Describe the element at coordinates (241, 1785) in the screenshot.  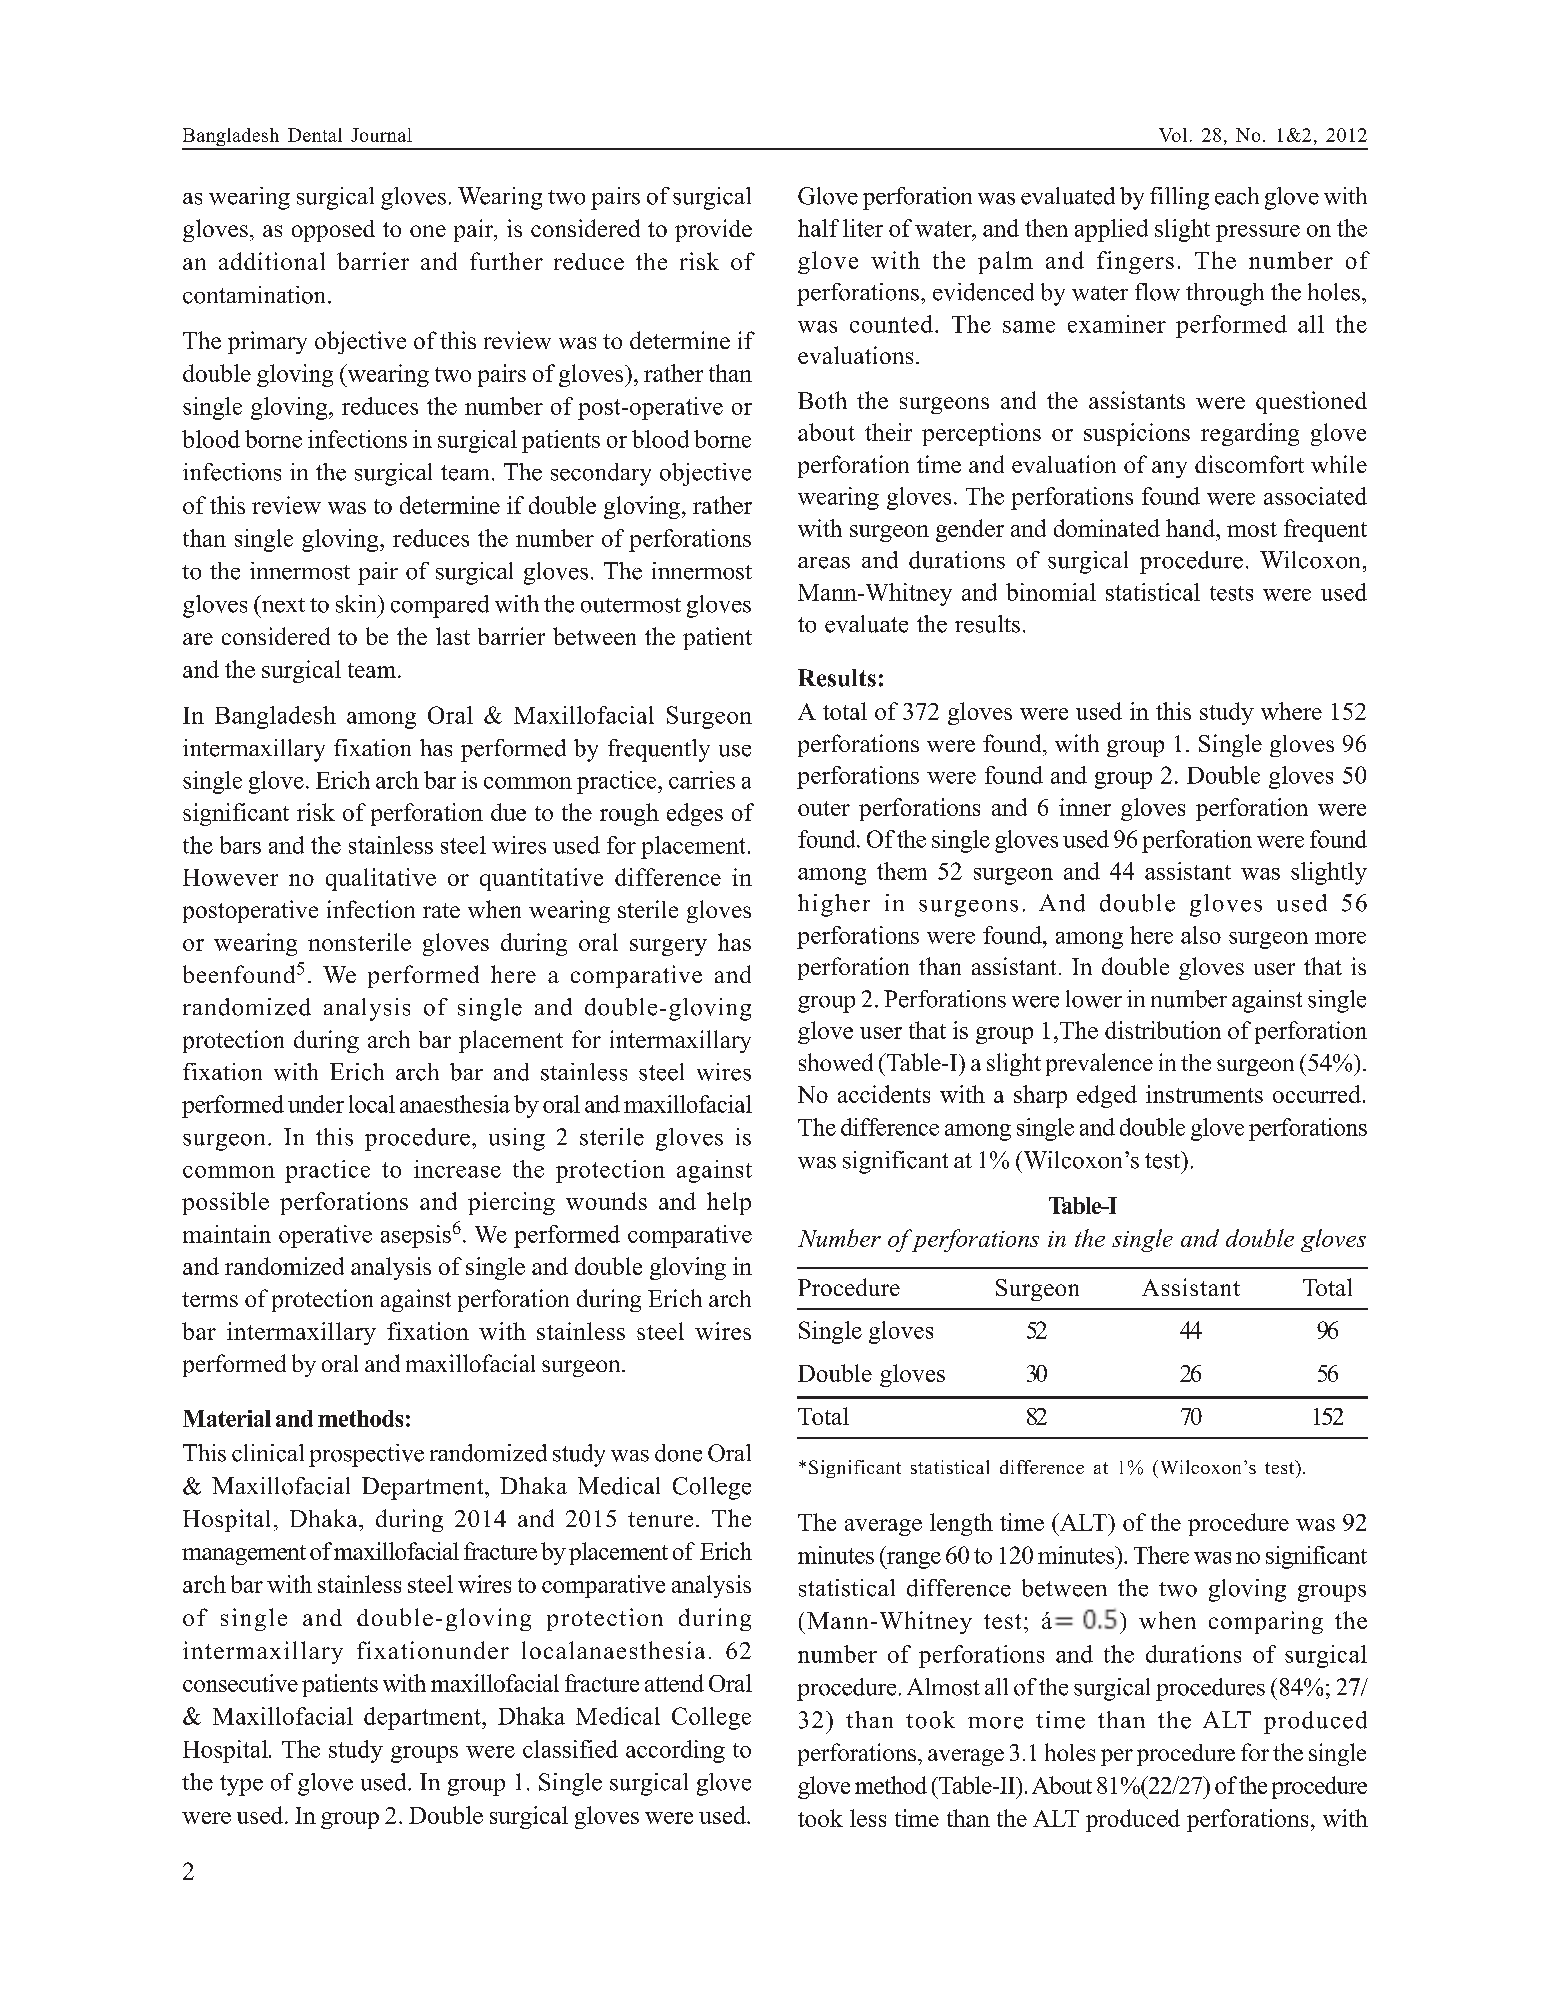
I see `type` at that location.
